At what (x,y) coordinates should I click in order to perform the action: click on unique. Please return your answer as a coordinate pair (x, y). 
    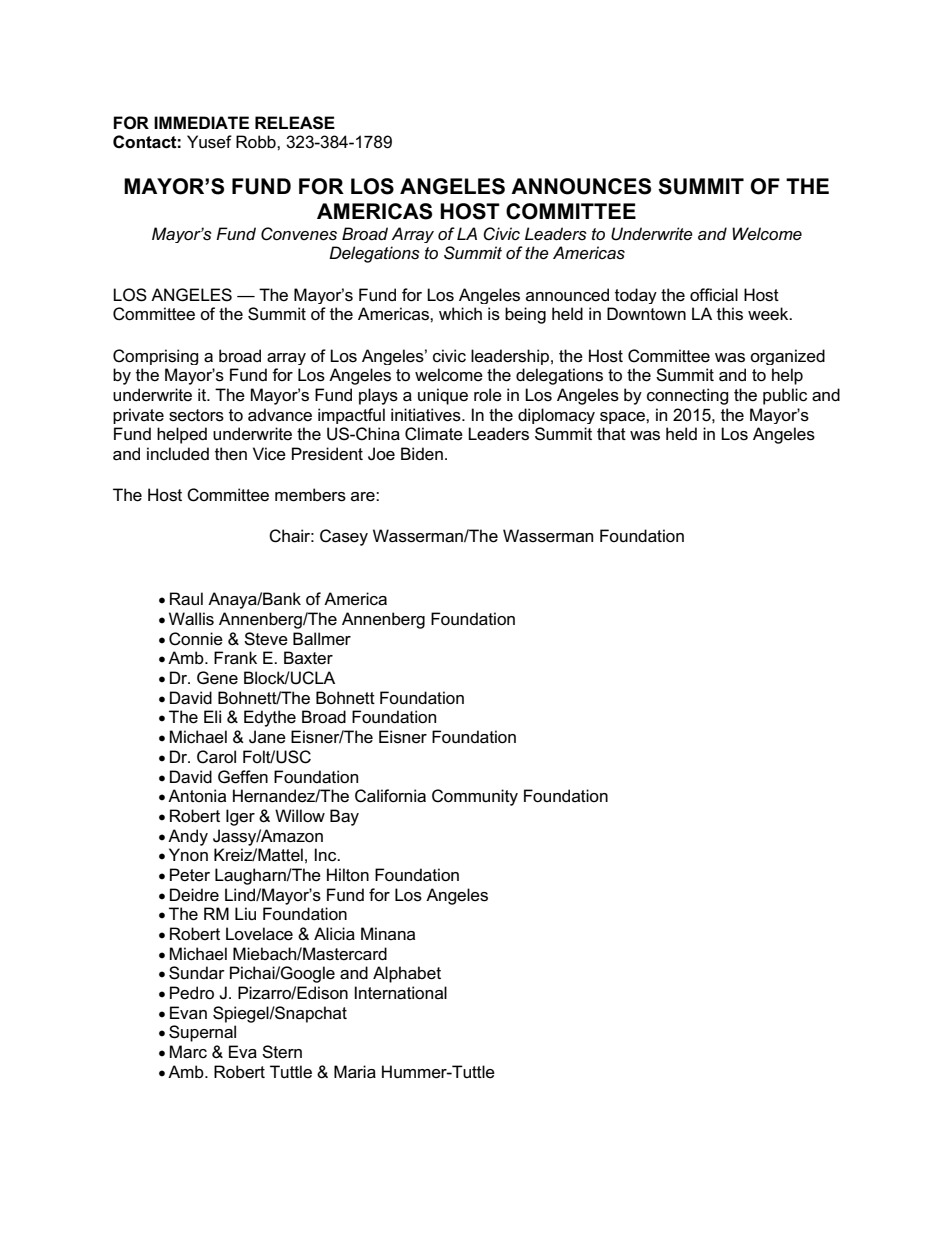
    Looking at the image, I should click on (443, 396).
